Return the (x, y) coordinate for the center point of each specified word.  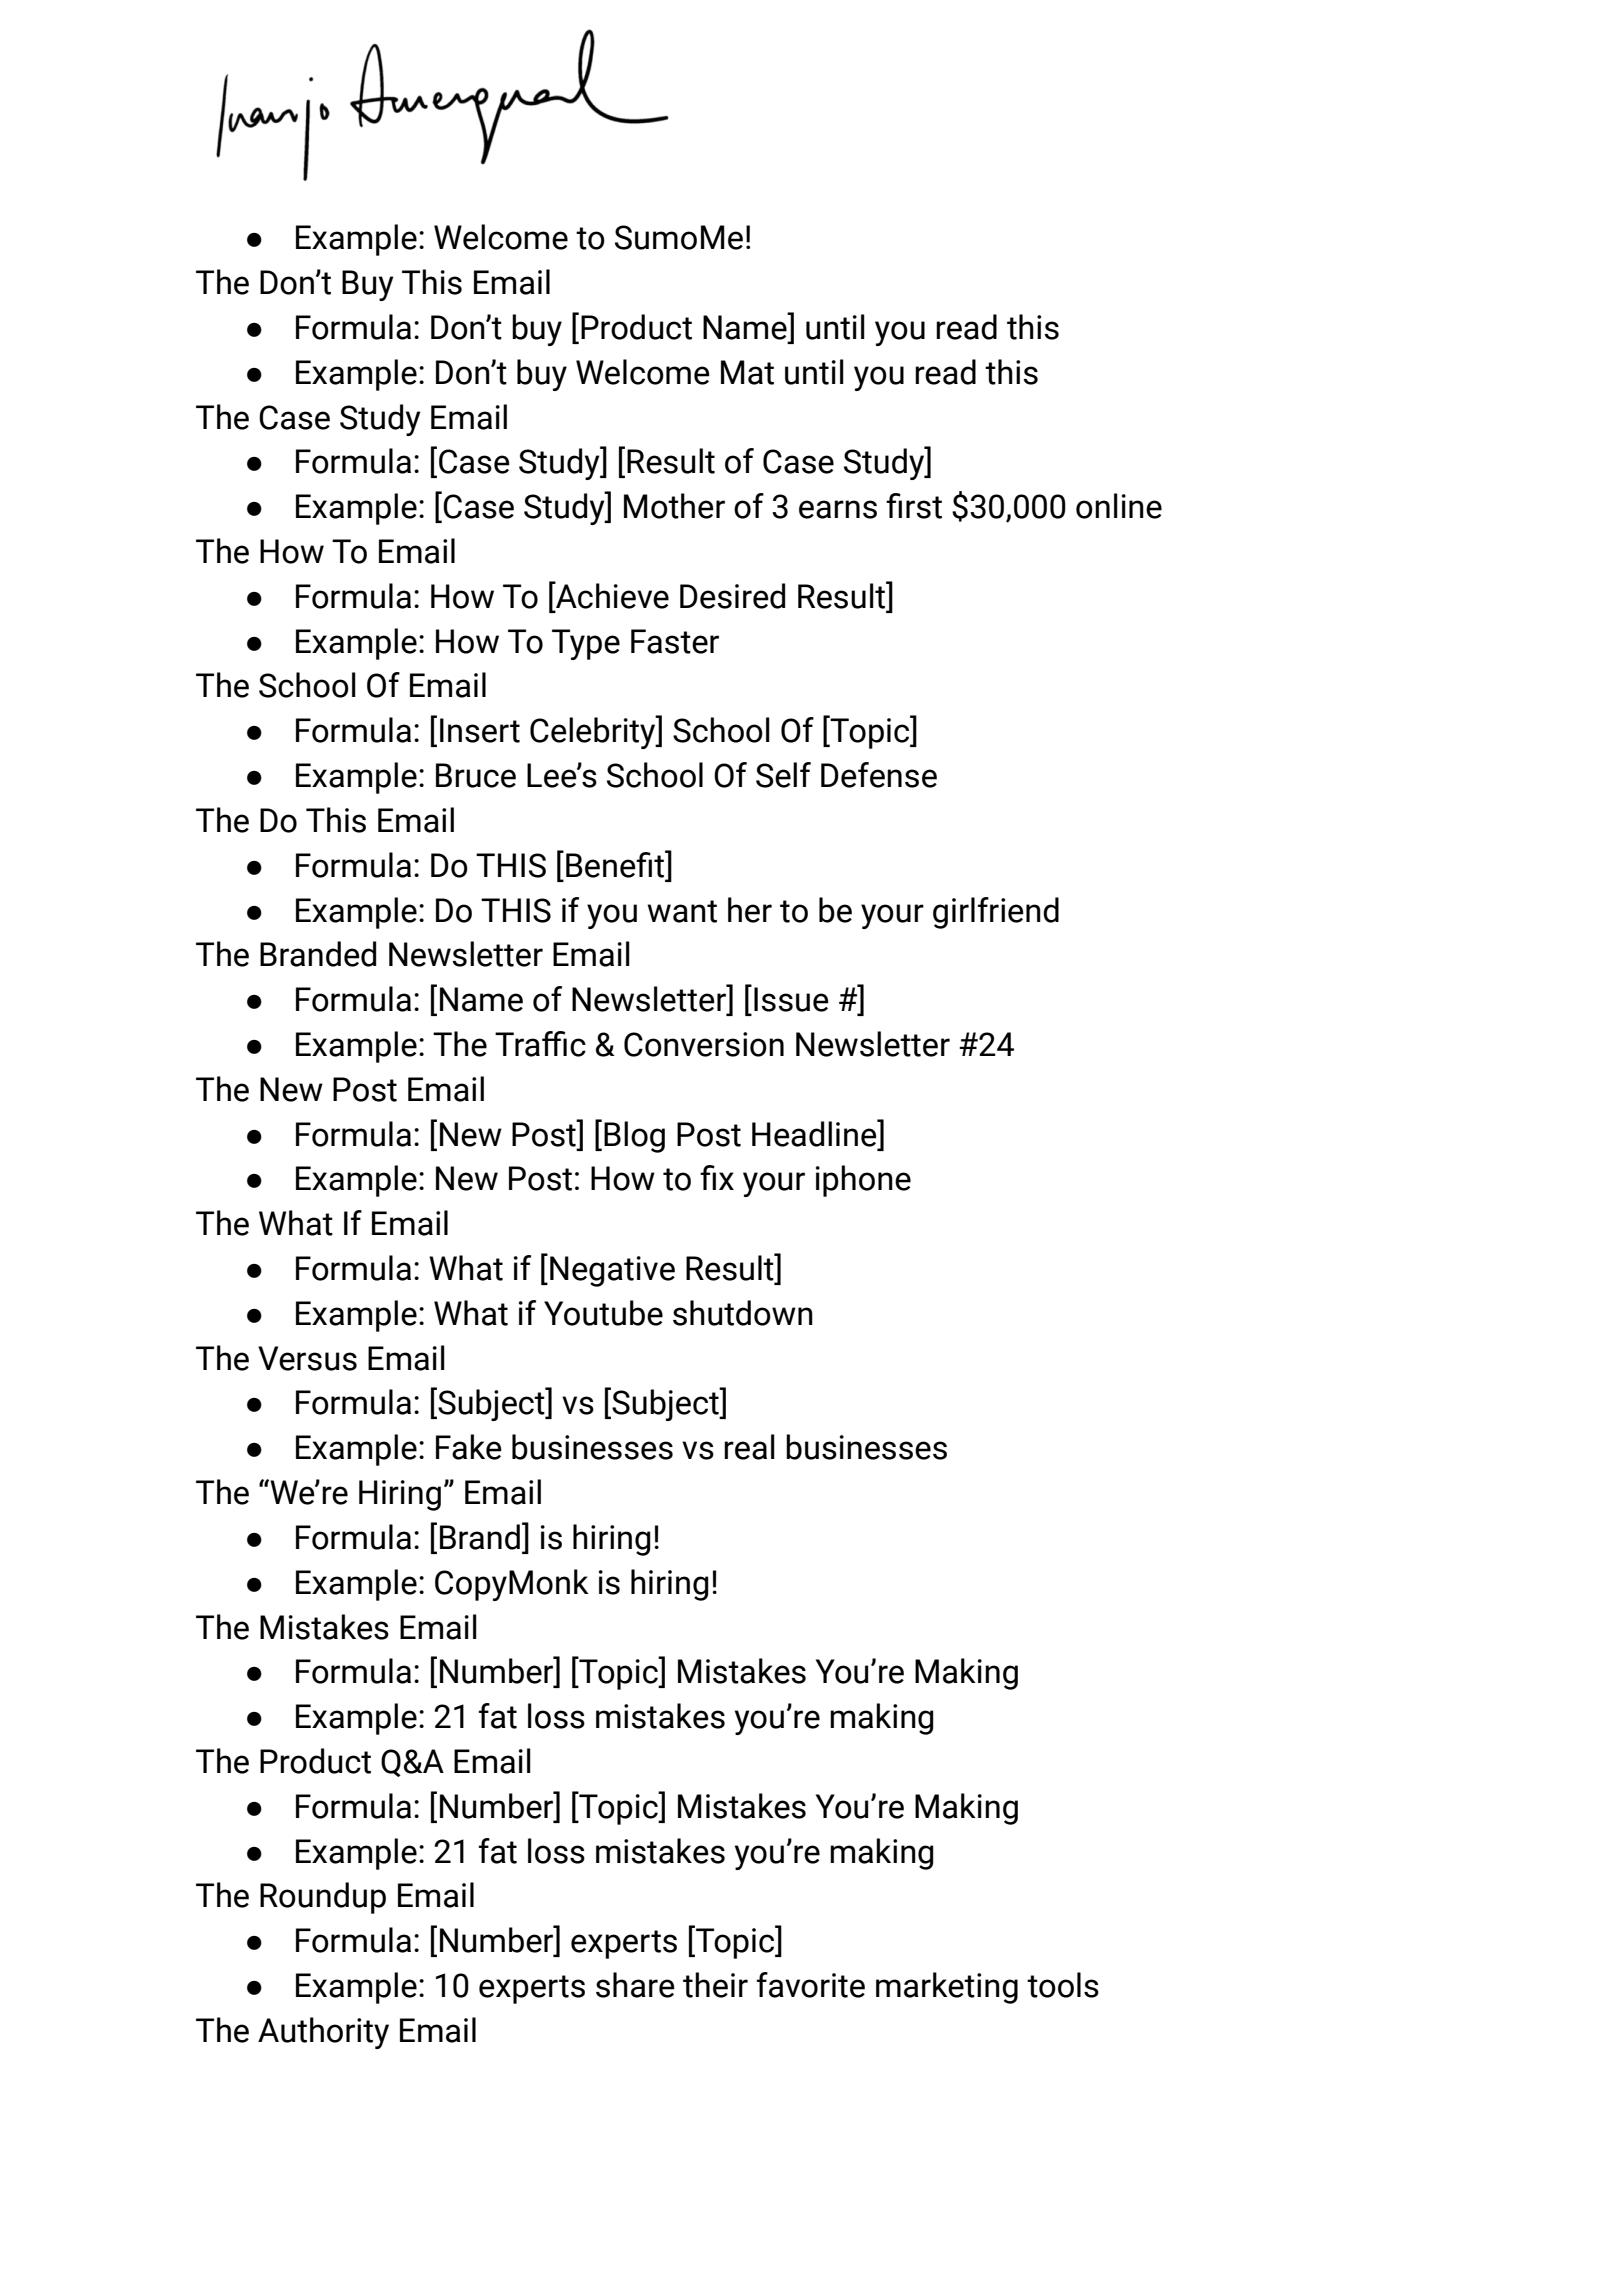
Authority (323, 2033)
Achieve (611, 596)
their (715, 1985)
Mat (747, 372)
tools (1063, 1985)
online (1119, 506)
